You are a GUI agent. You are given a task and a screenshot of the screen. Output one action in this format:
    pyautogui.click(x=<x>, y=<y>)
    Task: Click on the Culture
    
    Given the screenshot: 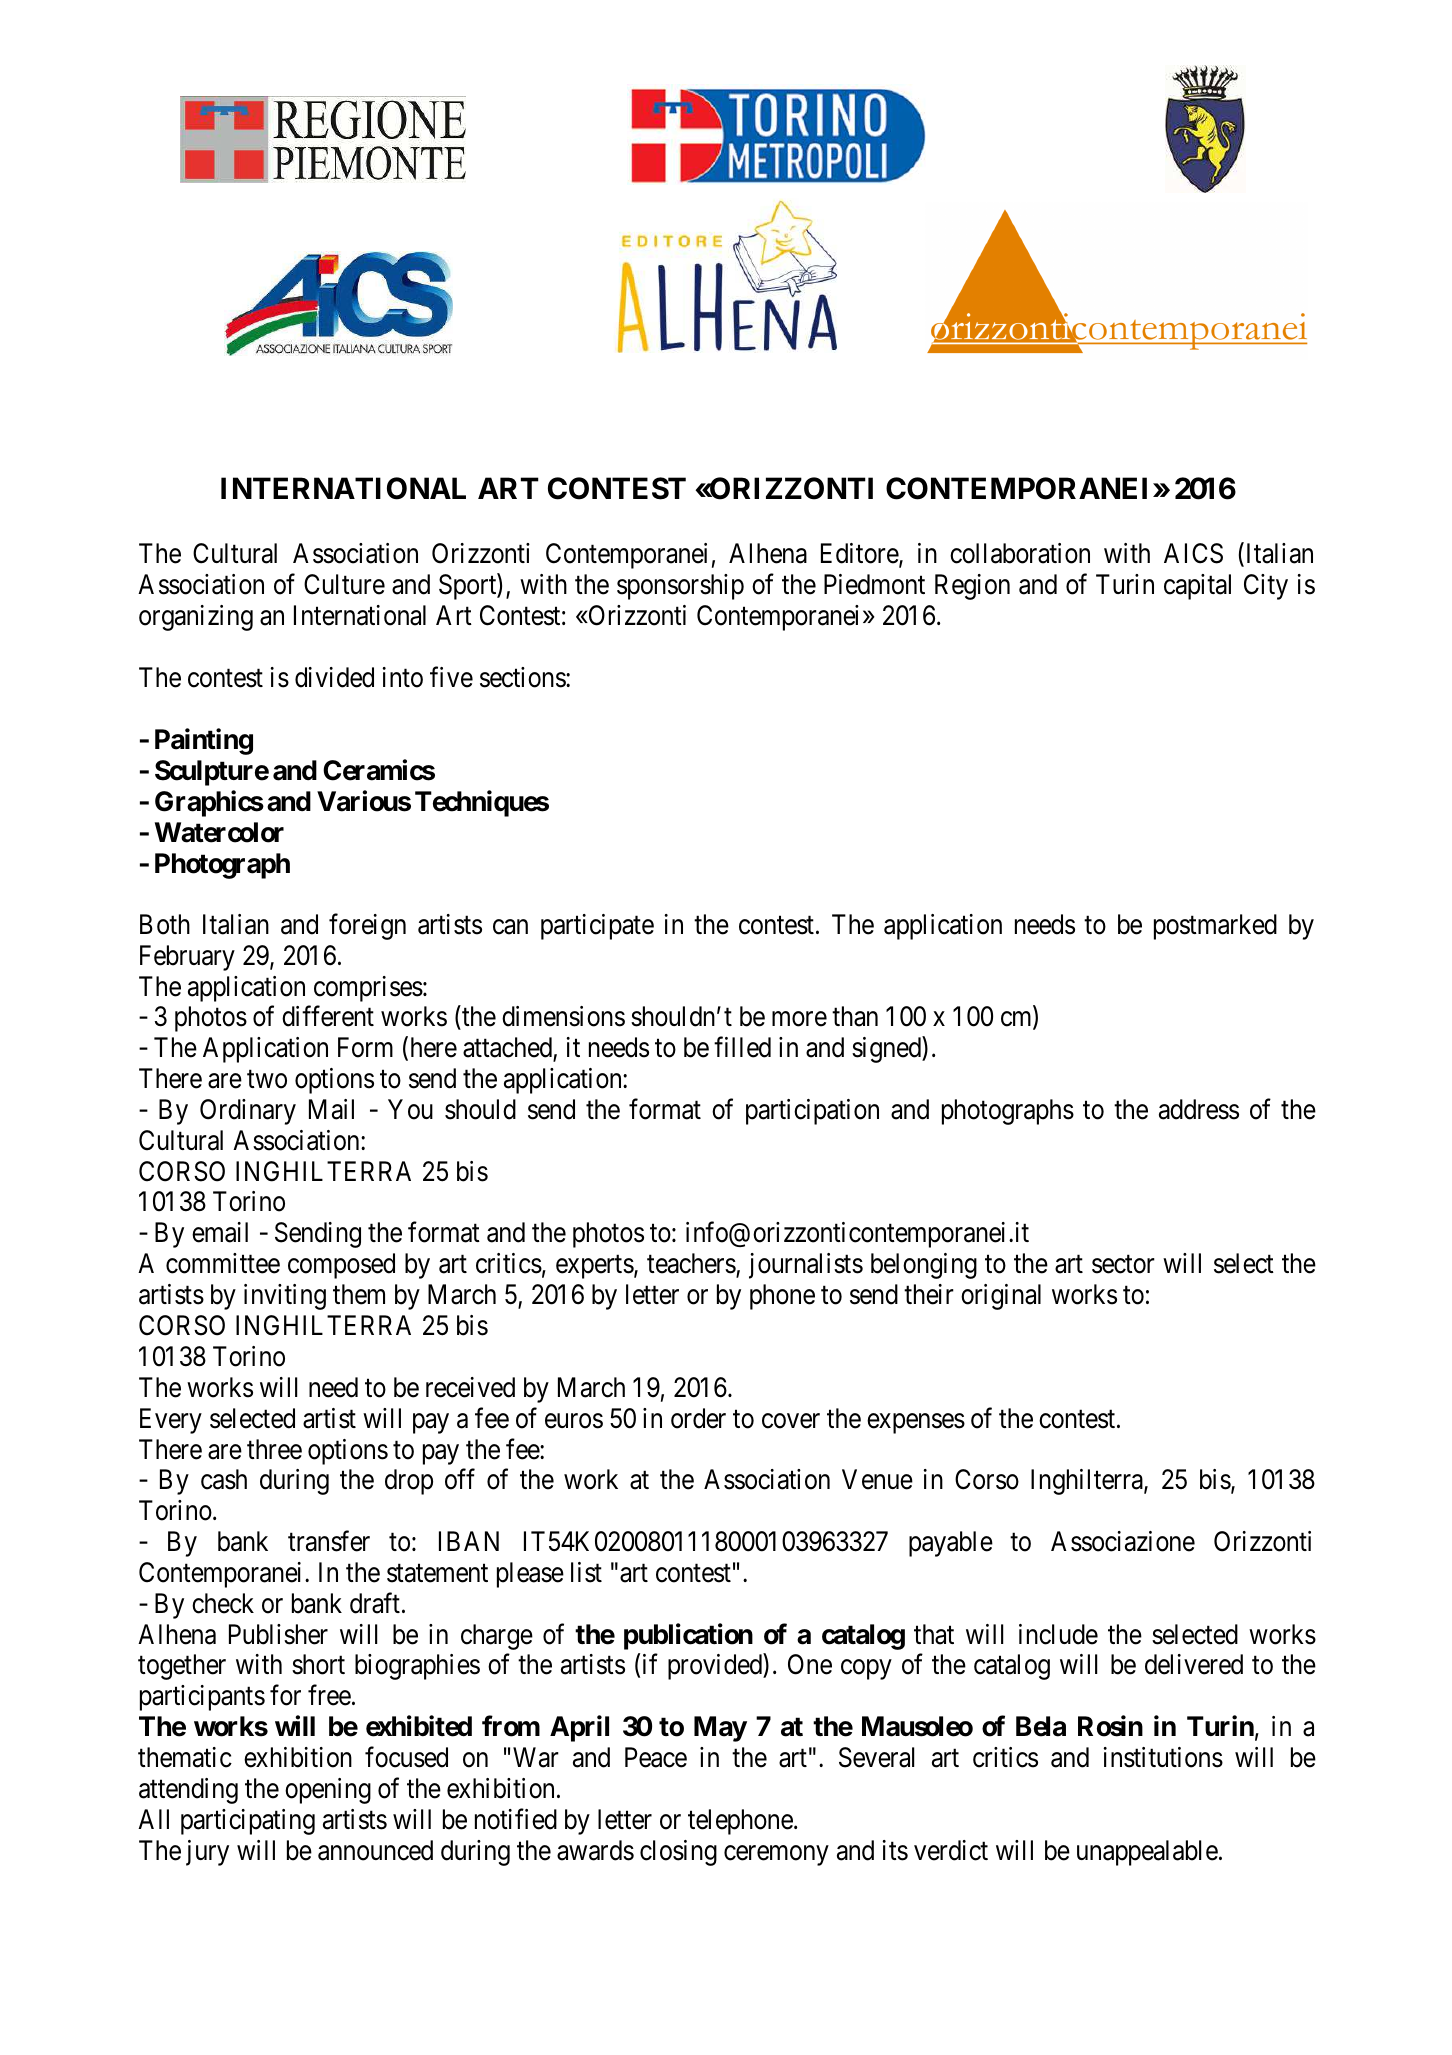 What is the action you would take?
    pyautogui.click(x=344, y=584)
